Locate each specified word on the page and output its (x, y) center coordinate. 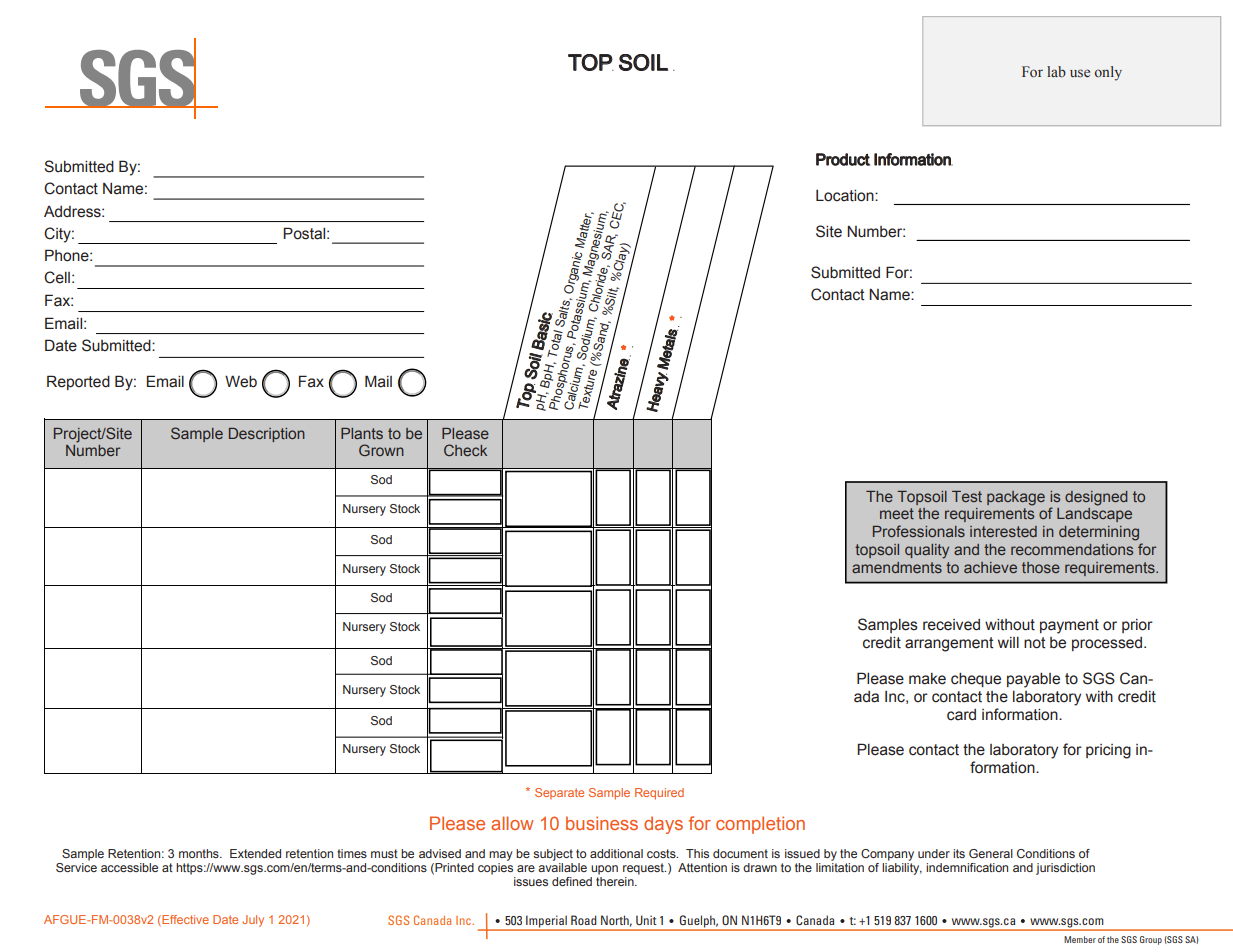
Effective (184, 919)
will (1008, 642)
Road (584, 920)
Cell (57, 277)
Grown (381, 450)
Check (465, 450)
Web (241, 381)
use (1080, 73)
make (927, 679)
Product (843, 159)
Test (967, 496)
